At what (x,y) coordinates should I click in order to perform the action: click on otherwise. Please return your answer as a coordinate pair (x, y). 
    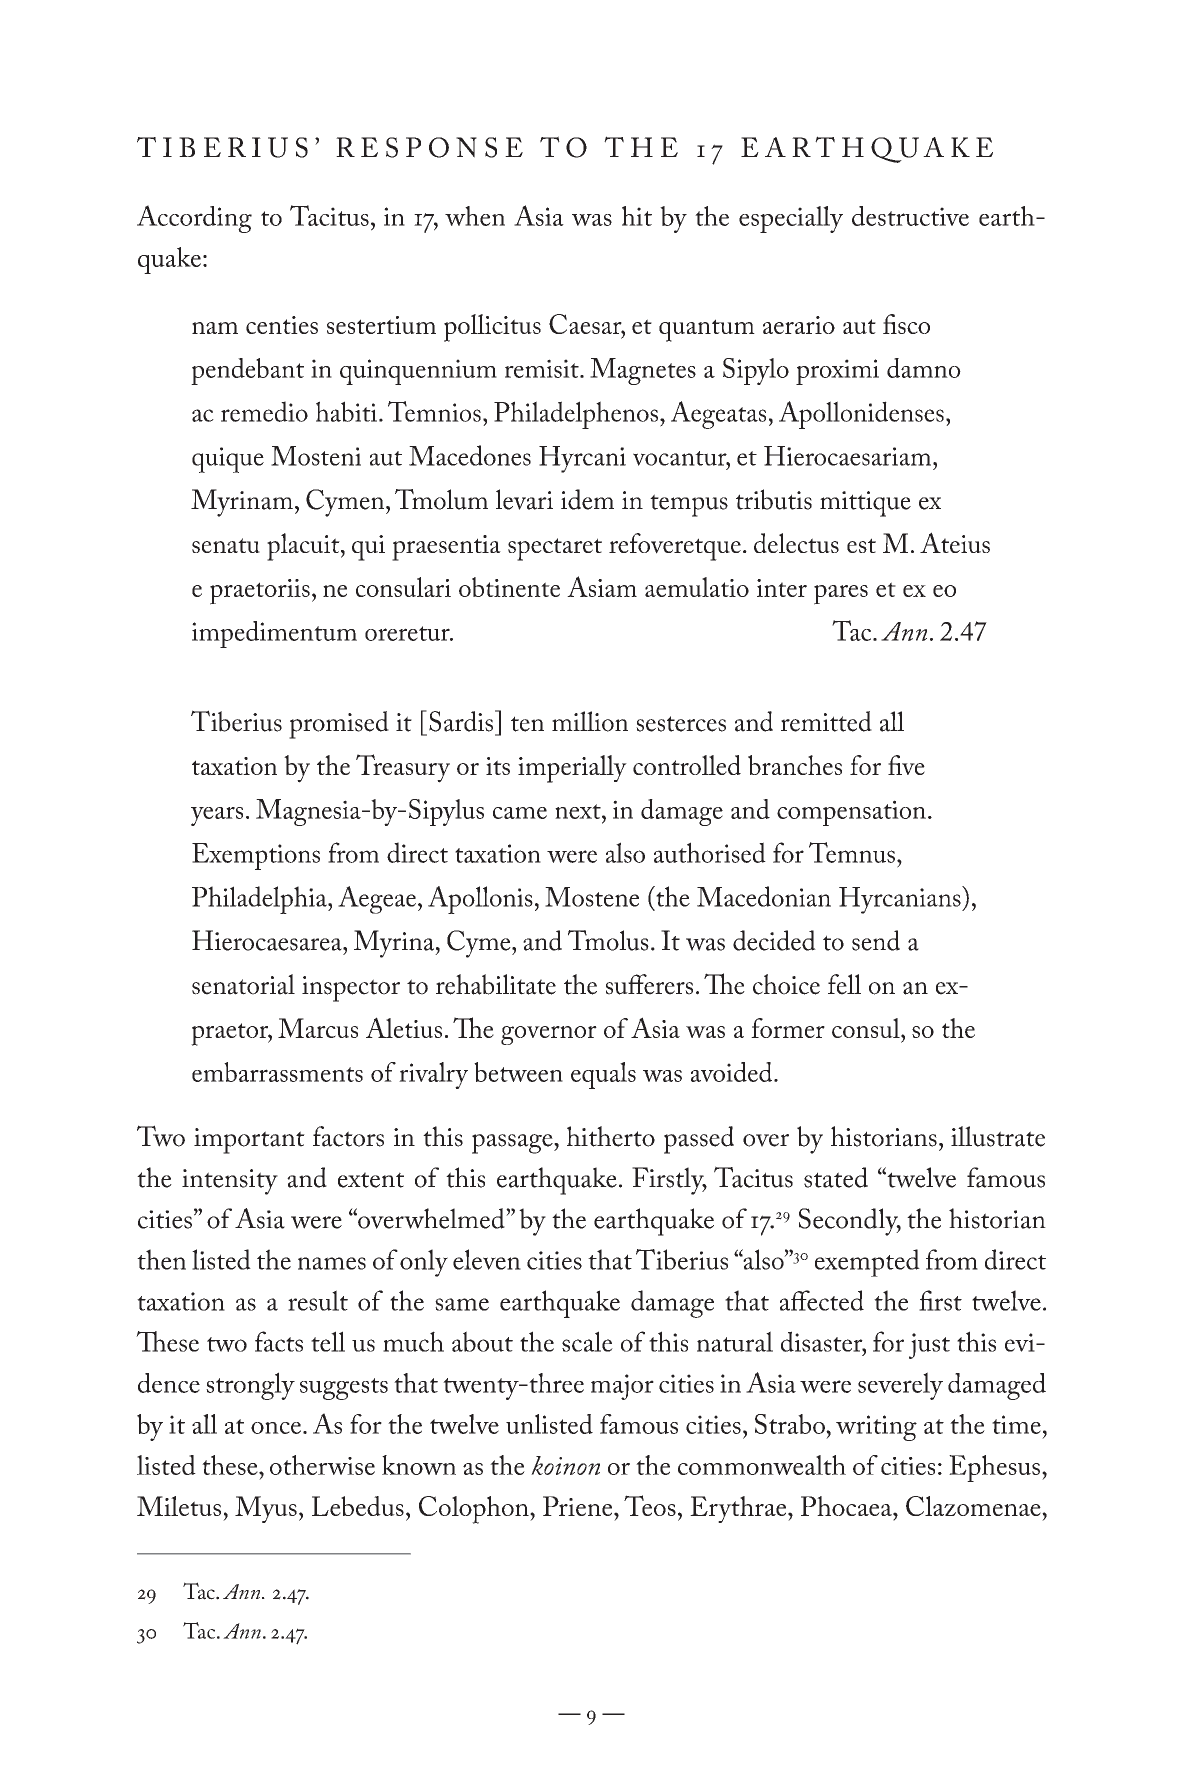
    Looking at the image, I should click on (322, 1465).
